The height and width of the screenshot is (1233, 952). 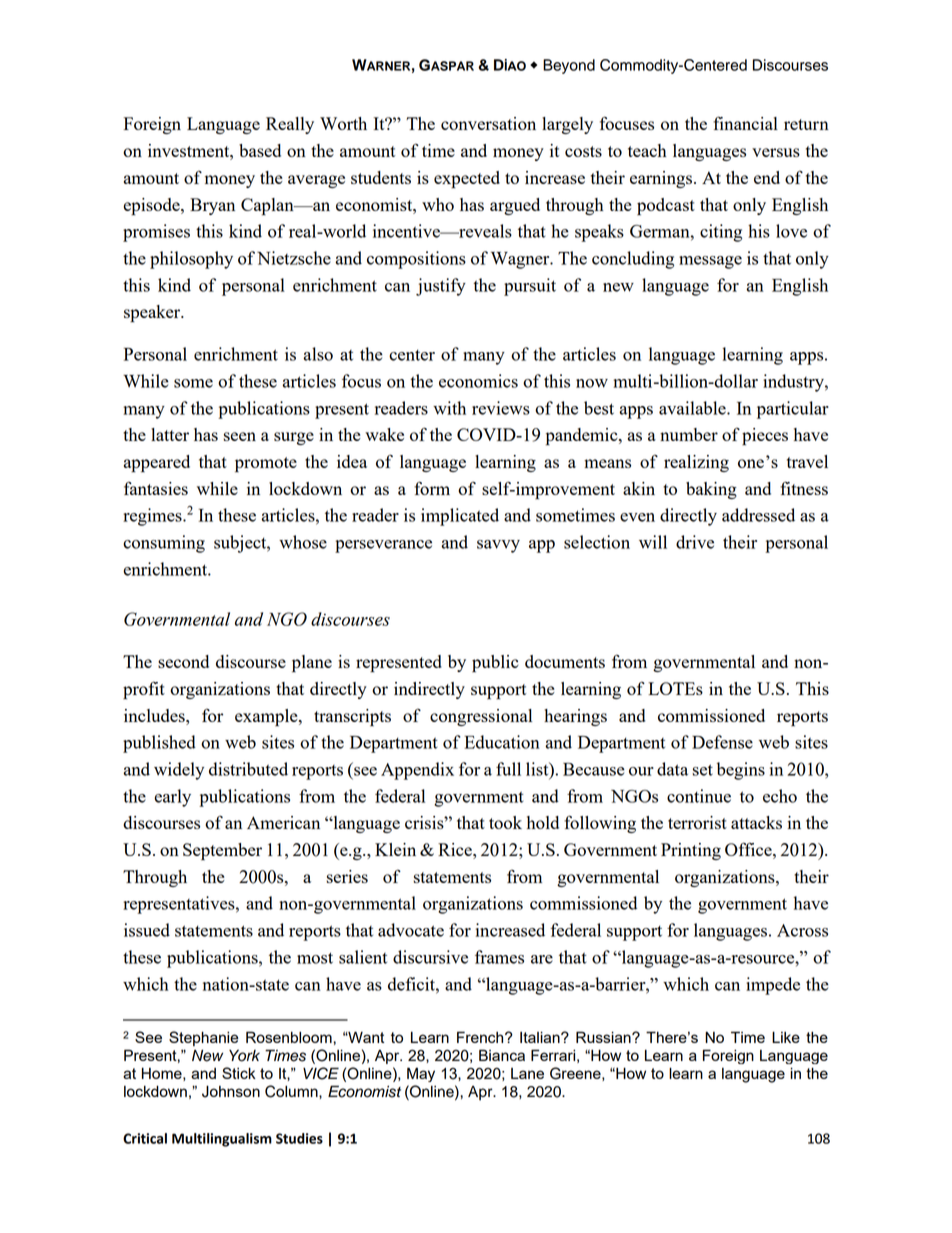 I want to click on savvy, so click(x=498, y=546).
